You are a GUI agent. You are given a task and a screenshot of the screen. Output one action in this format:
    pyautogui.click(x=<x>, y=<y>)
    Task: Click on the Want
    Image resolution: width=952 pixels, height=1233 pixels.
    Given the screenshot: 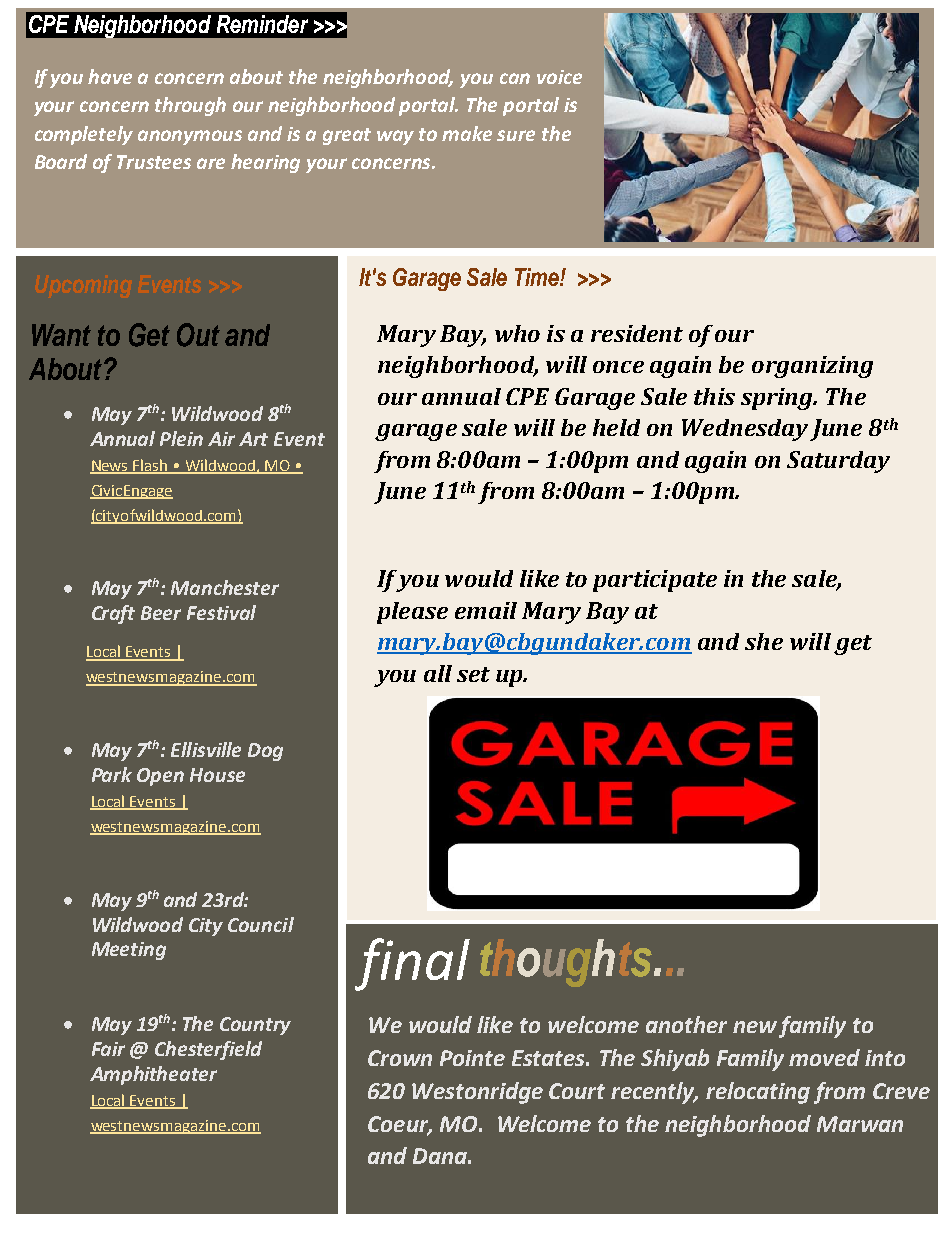 What is the action you would take?
    pyautogui.click(x=61, y=335)
